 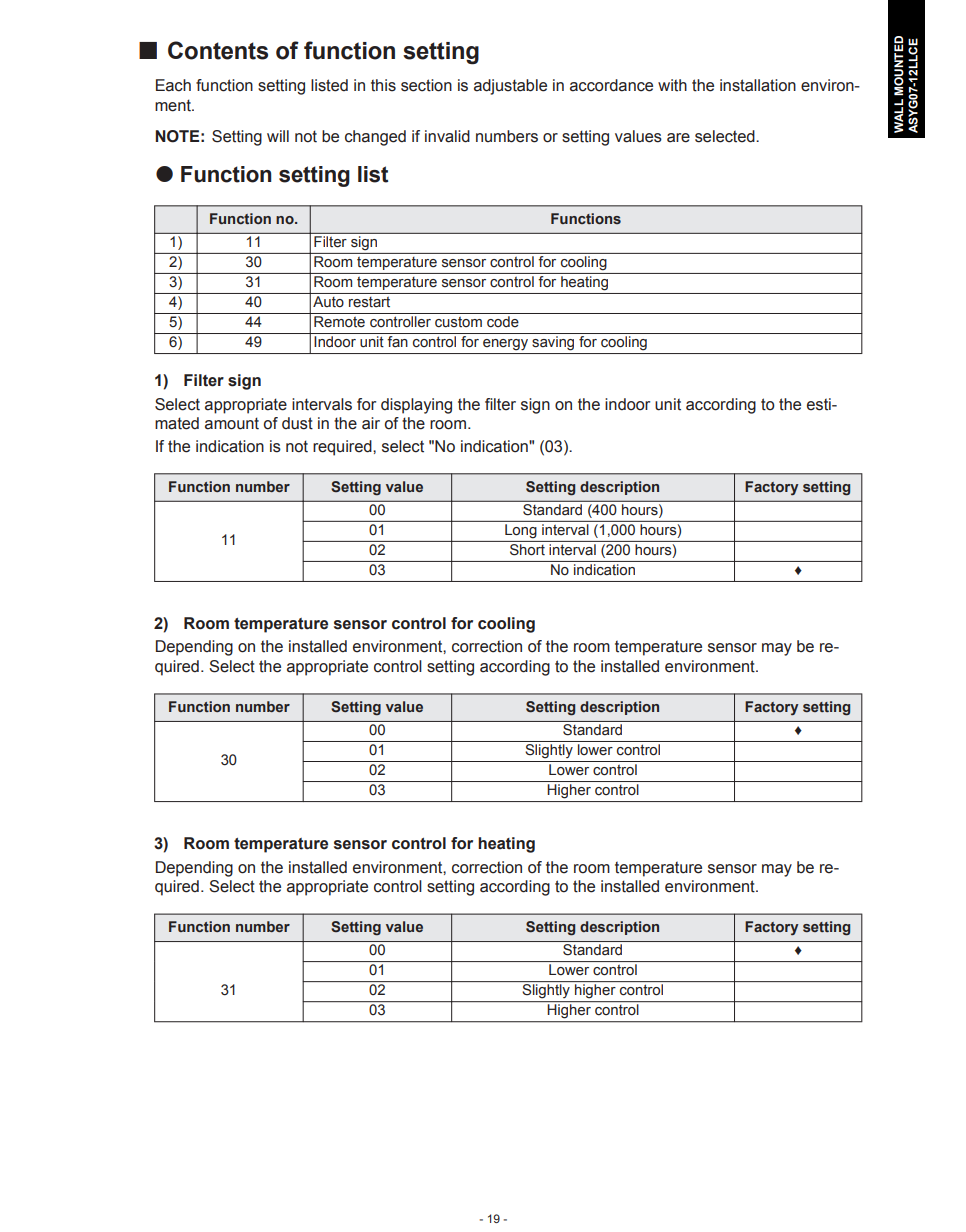 I want to click on air, so click(x=371, y=423).
